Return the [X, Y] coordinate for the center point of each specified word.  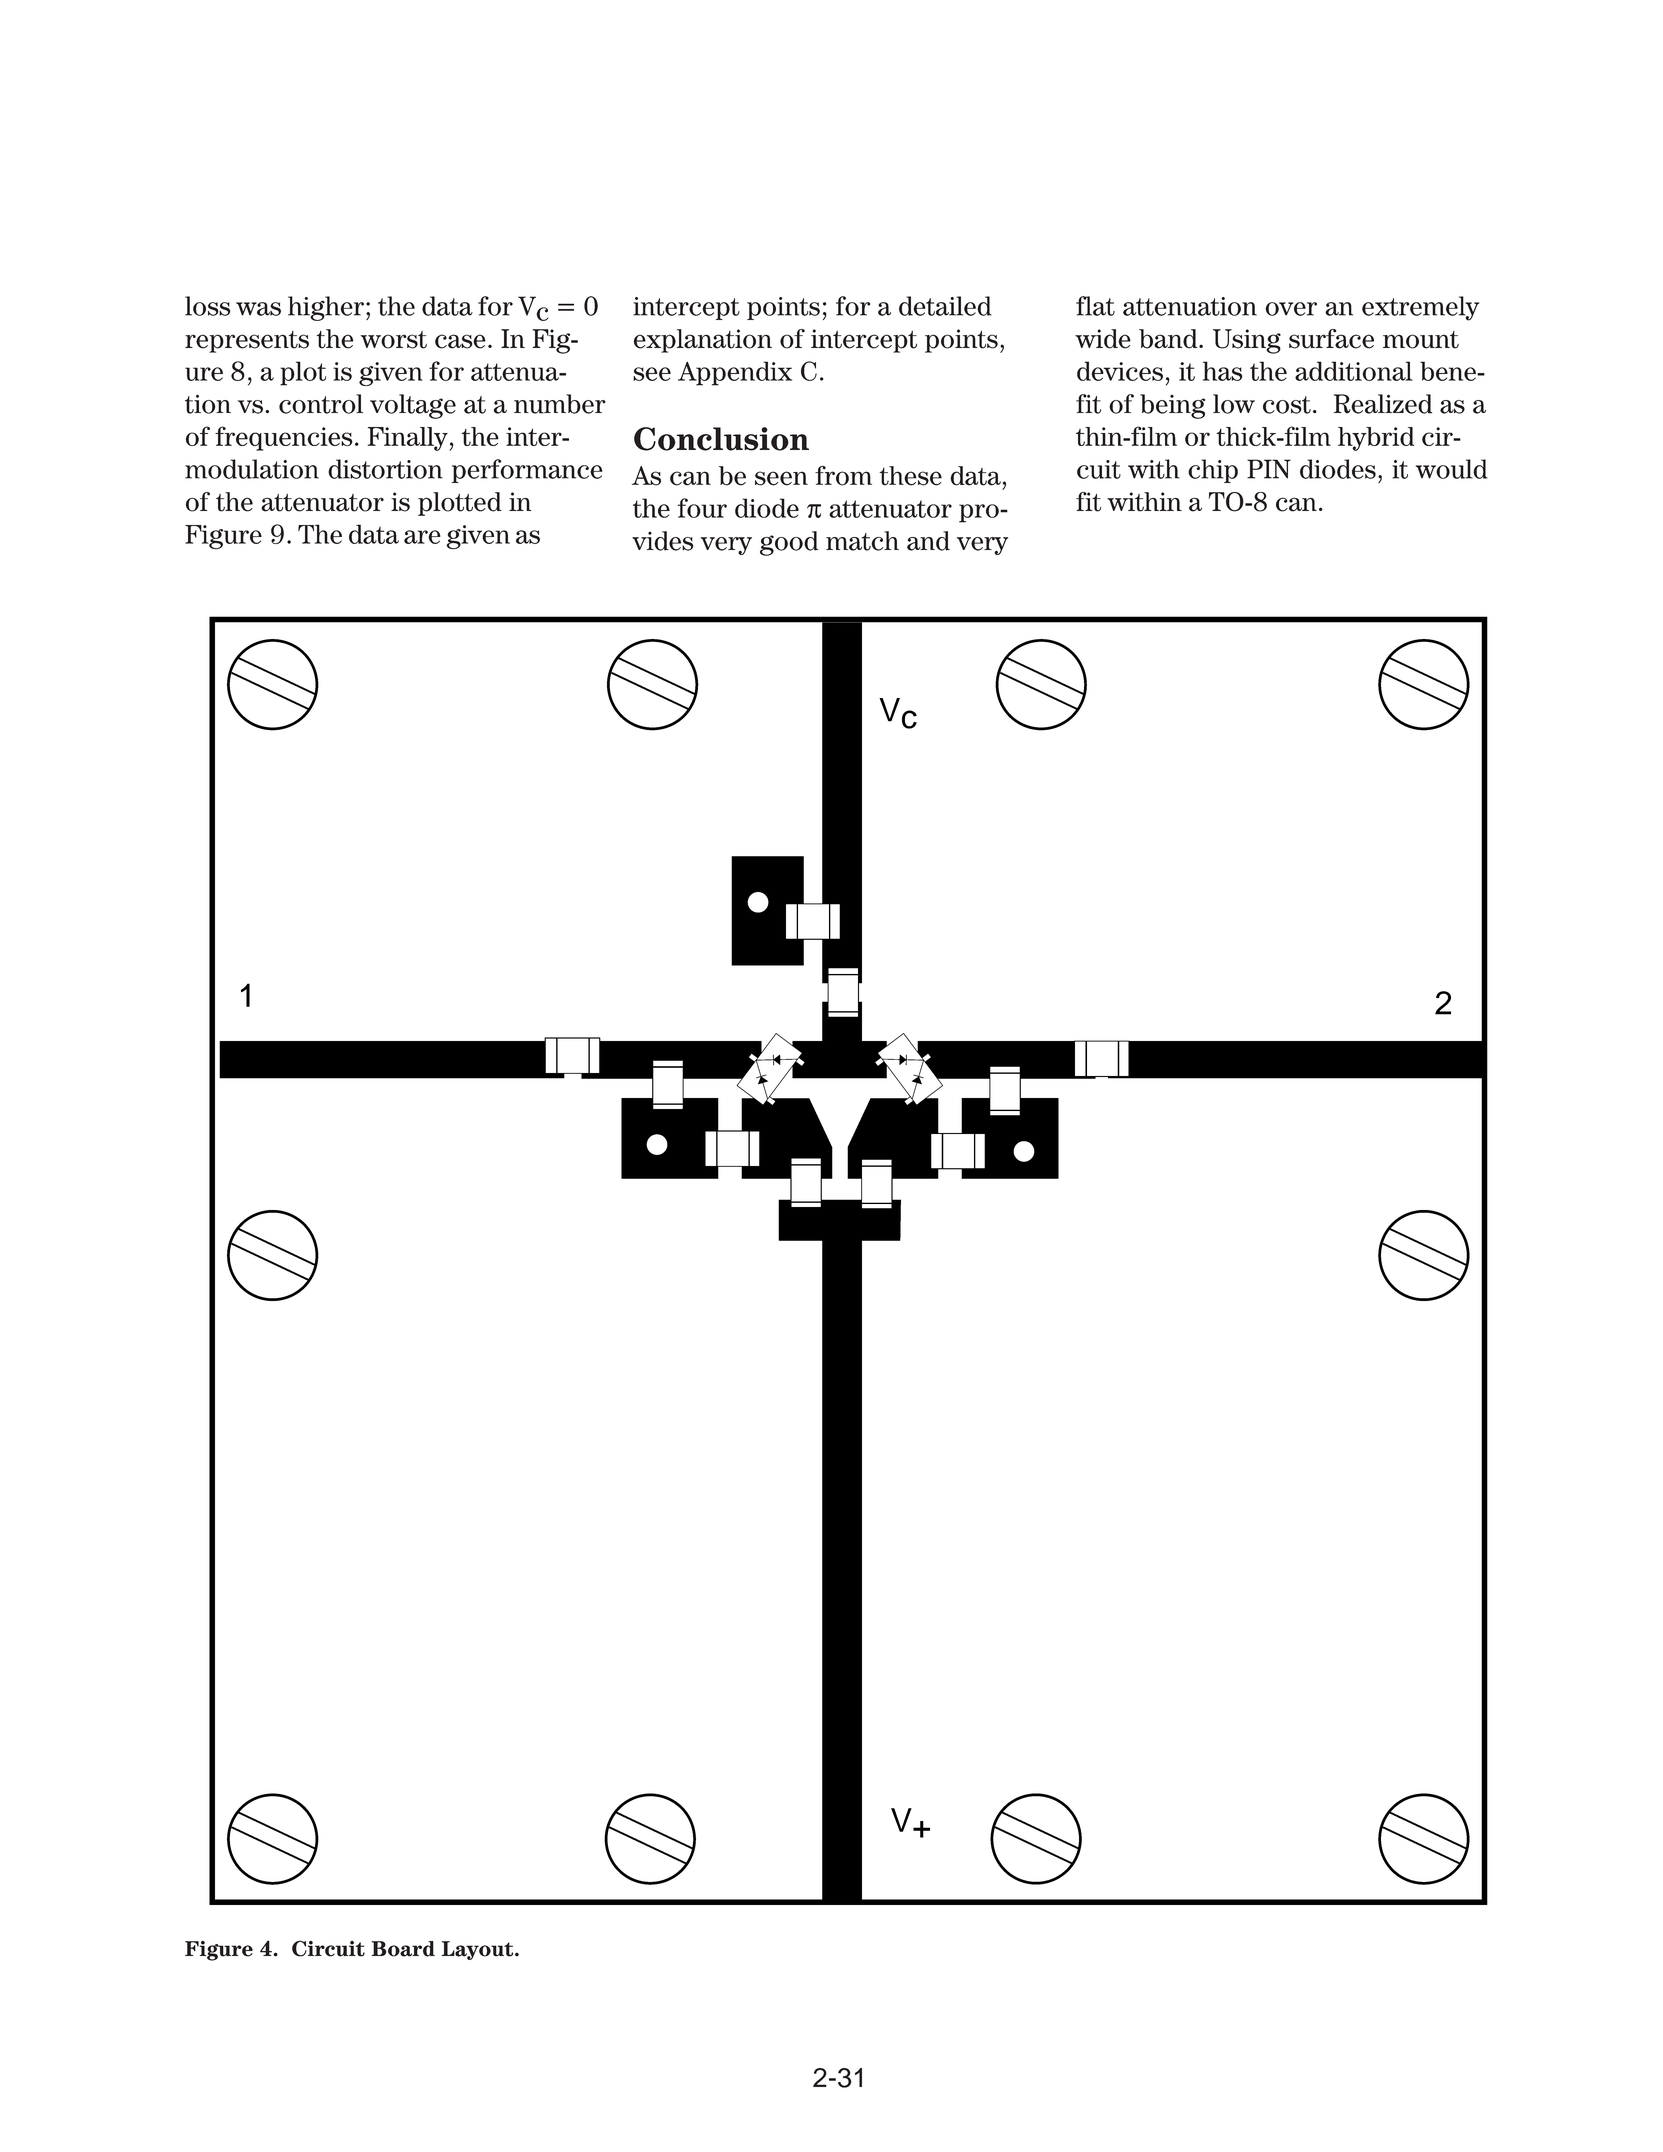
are [422, 537]
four [702, 508]
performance [527, 471]
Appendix [735, 373]
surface [1331, 339]
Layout [478, 1950]
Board [403, 1949]
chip [1213, 471]
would [1452, 469]
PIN [1269, 469]
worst [394, 340]
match [862, 541]
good [789, 543]
